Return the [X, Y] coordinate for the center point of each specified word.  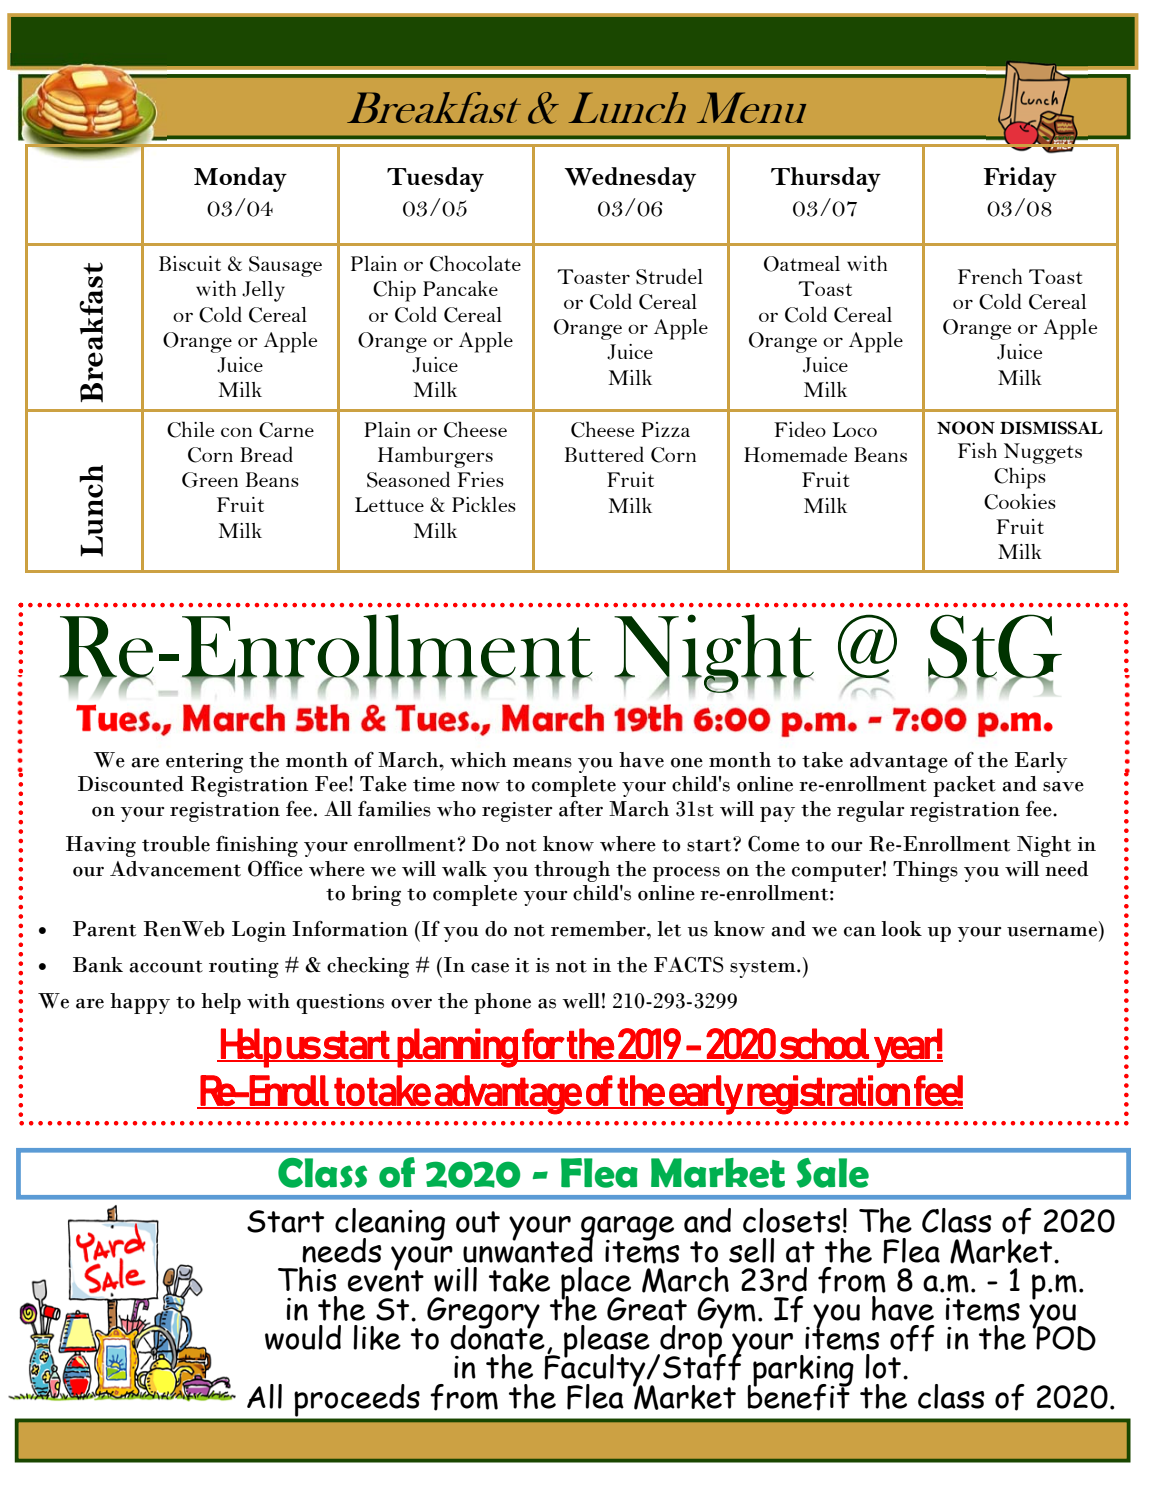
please [607, 1342]
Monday [240, 179]
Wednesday [630, 179]
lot [883, 1366]
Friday [1020, 179]
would [303, 1337]
